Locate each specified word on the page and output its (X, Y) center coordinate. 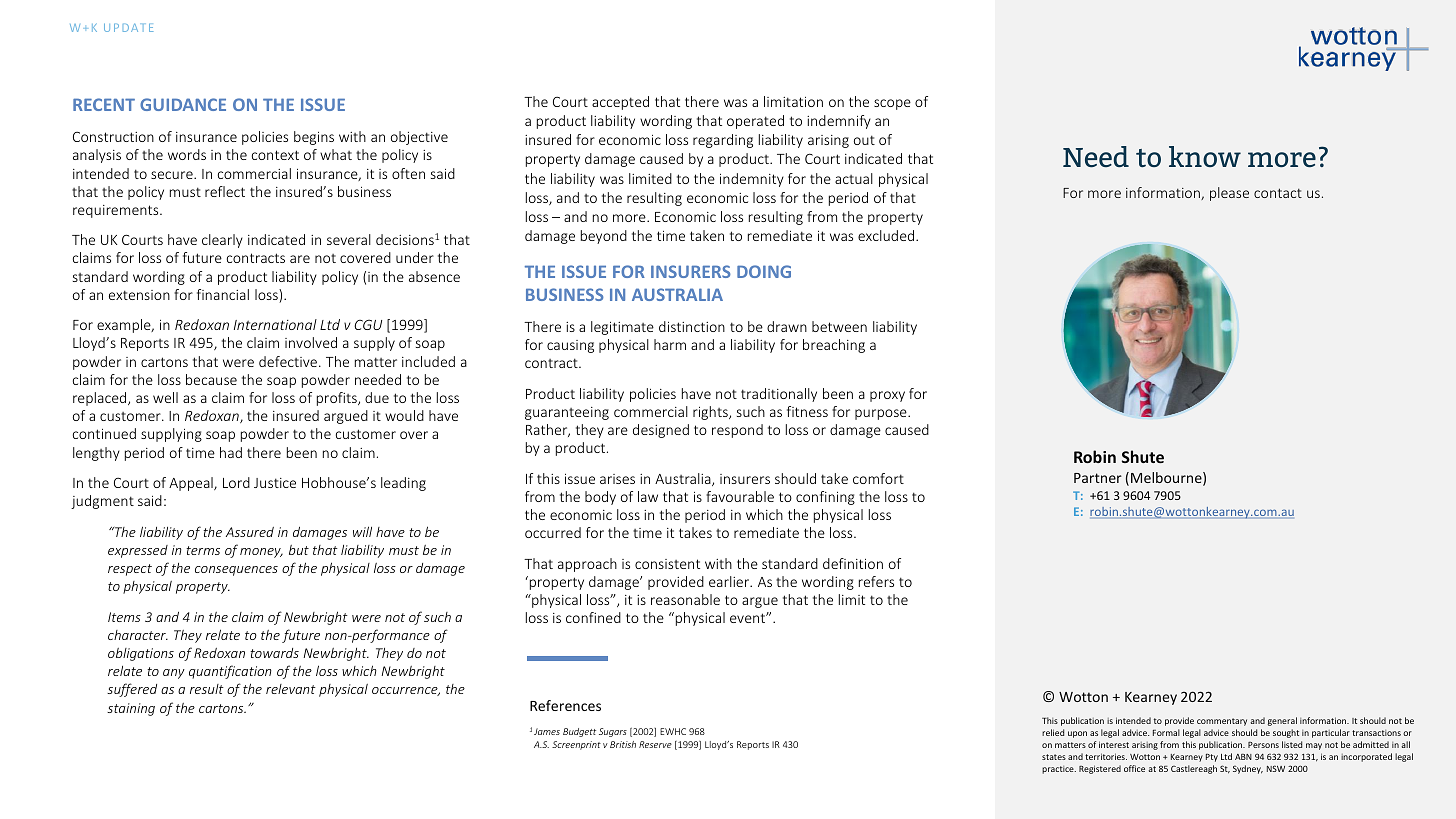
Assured (250, 532)
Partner (1098, 478)
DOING (764, 271)
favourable (740, 496)
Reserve (655, 744)
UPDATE (128, 28)
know (1205, 156)
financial (223, 294)
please (1229, 194)
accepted (620, 103)
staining (131, 709)
